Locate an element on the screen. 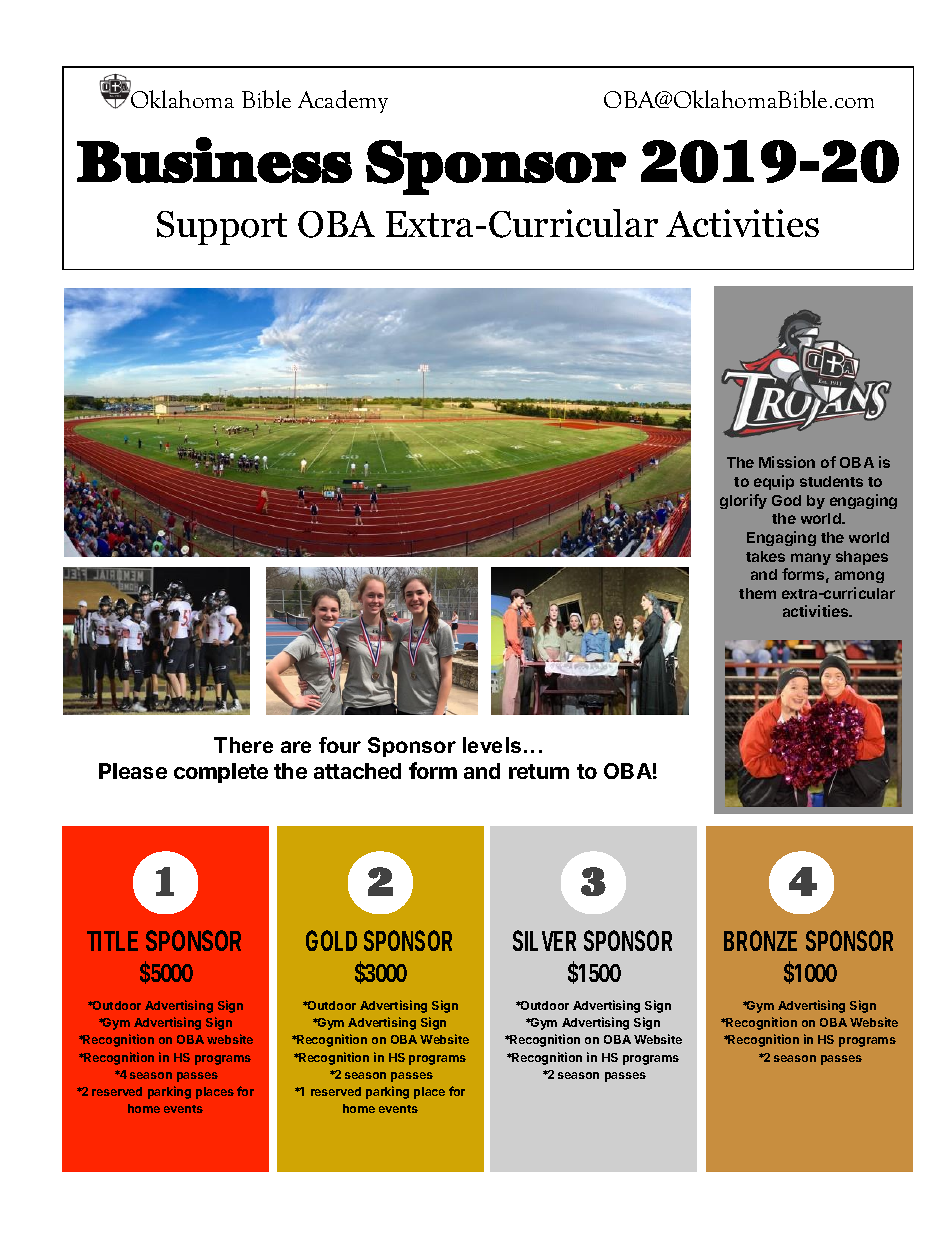 This screenshot has height=1233, width=952. TITLE is located at coordinates (112, 941).
